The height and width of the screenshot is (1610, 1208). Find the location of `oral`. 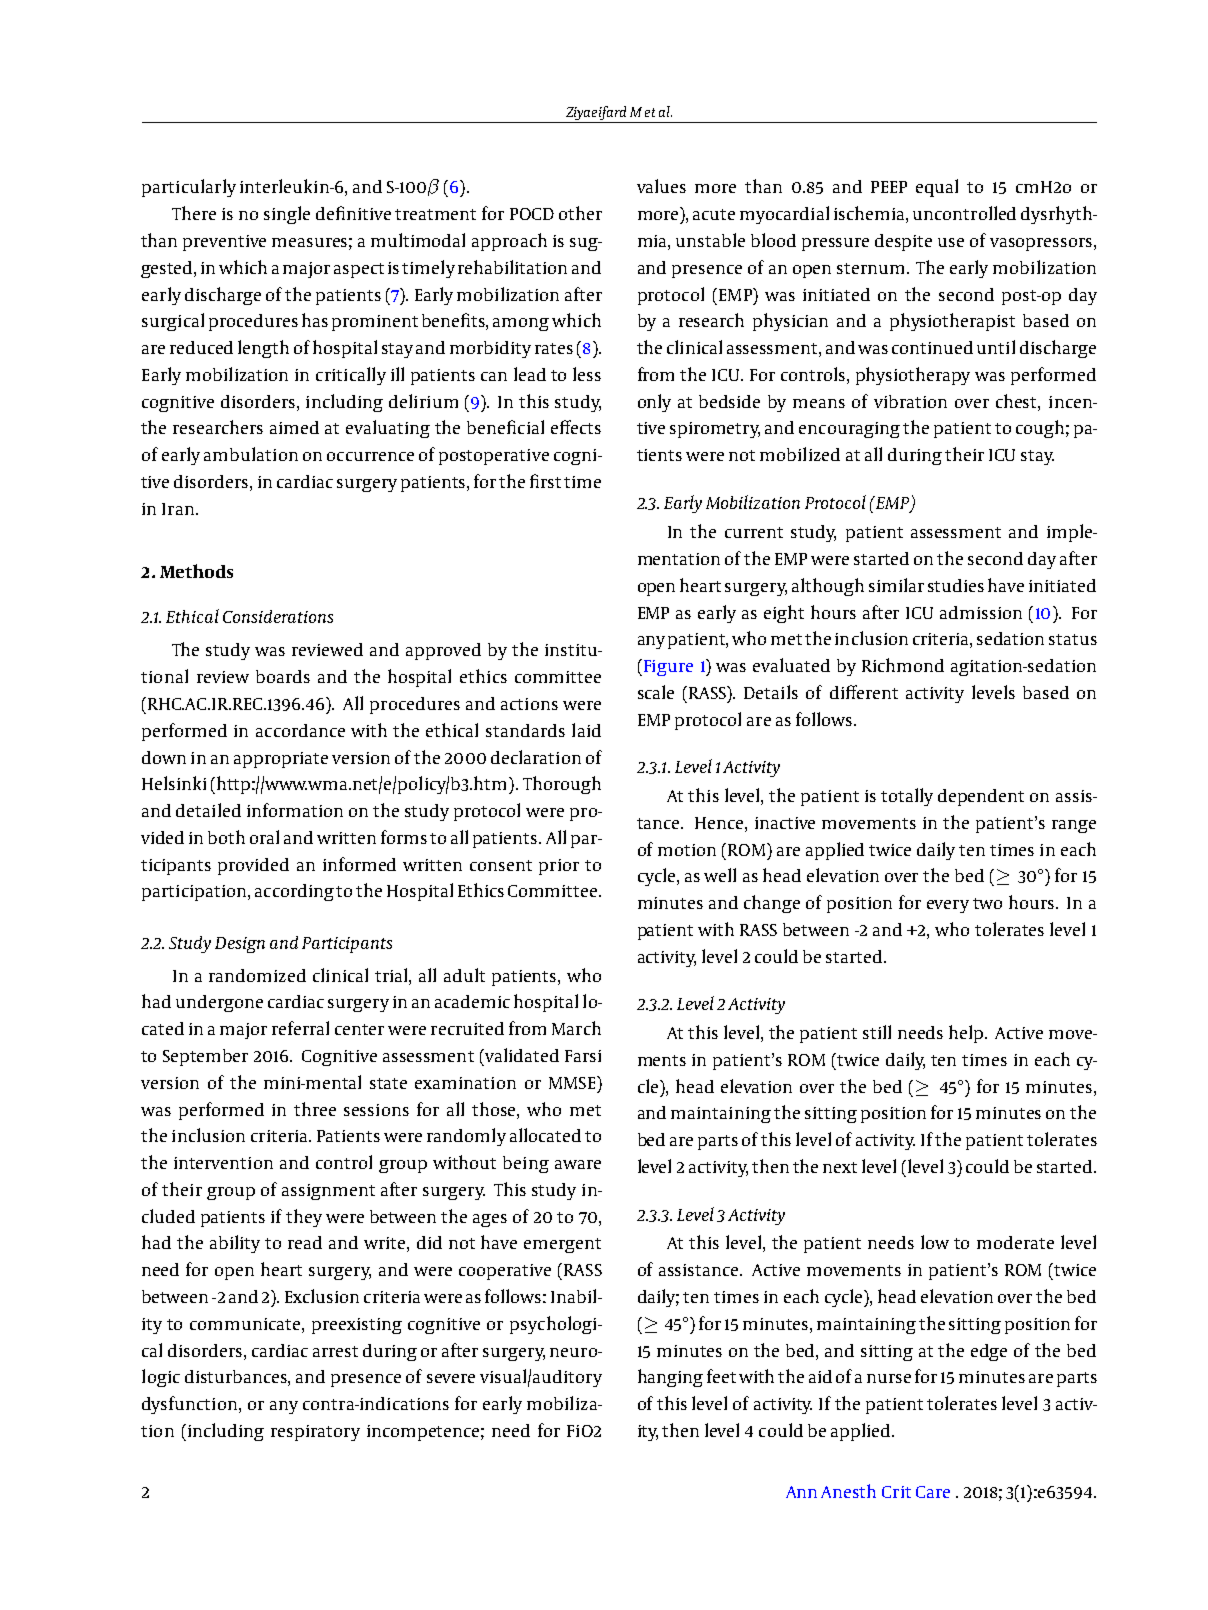

oral is located at coordinates (264, 837).
